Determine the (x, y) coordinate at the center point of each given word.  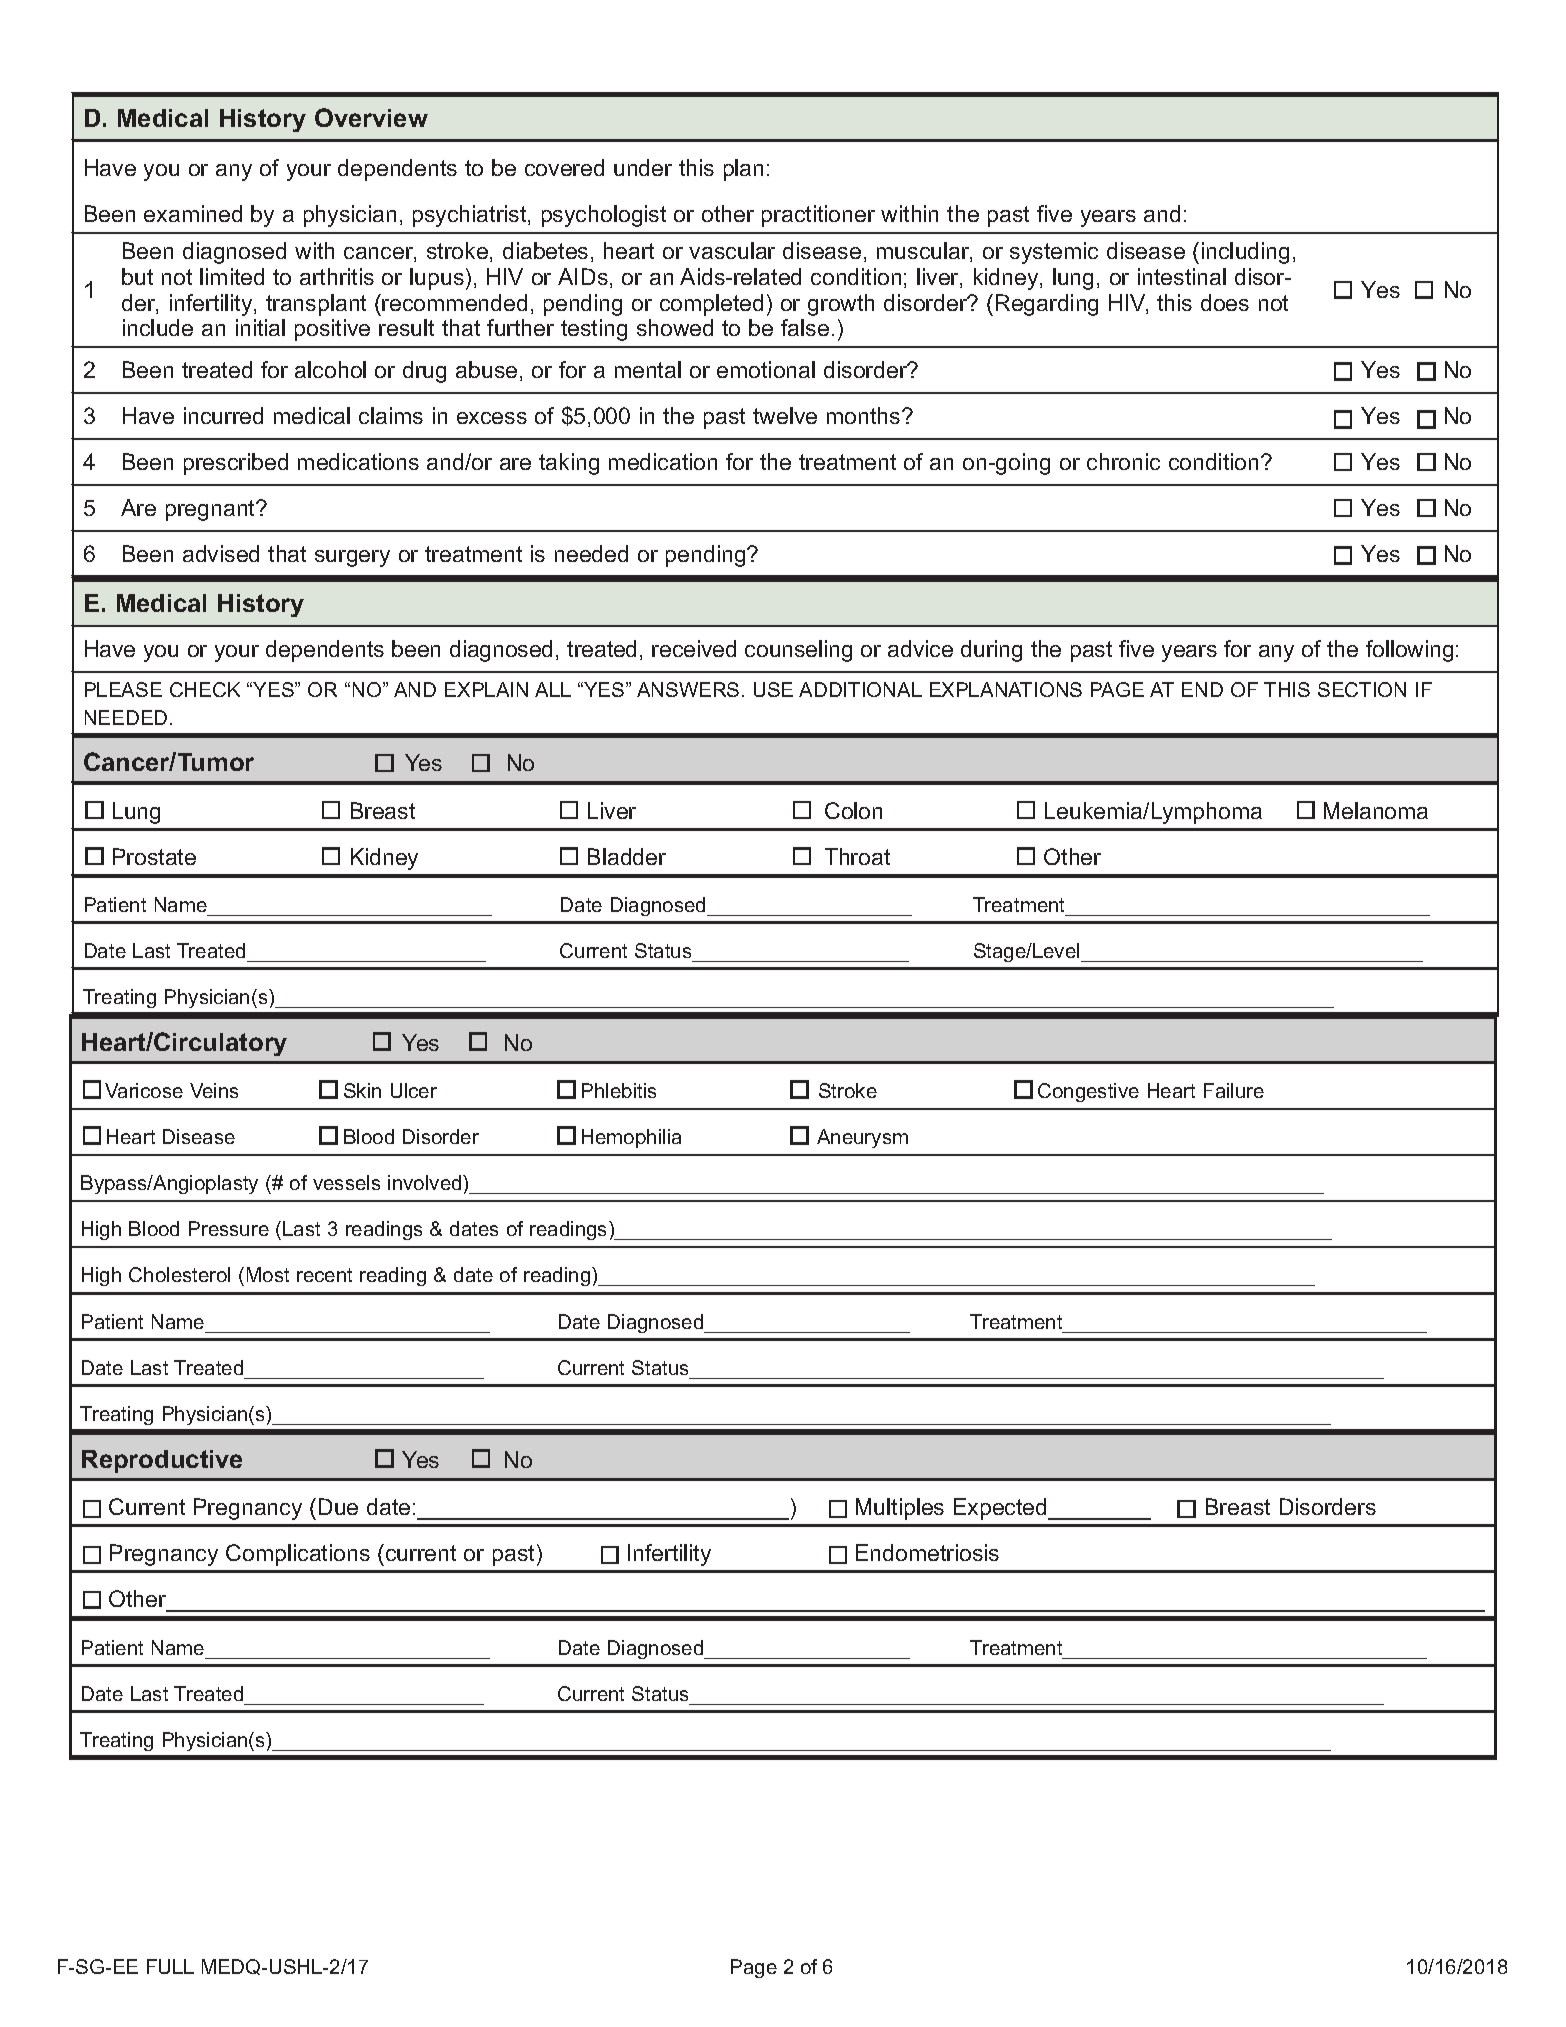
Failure (1234, 1090)
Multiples (900, 1509)
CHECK (205, 689)
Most (268, 1274)
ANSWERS (688, 689)
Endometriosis (927, 1552)
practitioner (818, 216)
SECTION (1362, 689)
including (1245, 253)
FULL (170, 1966)
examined (193, 213)
